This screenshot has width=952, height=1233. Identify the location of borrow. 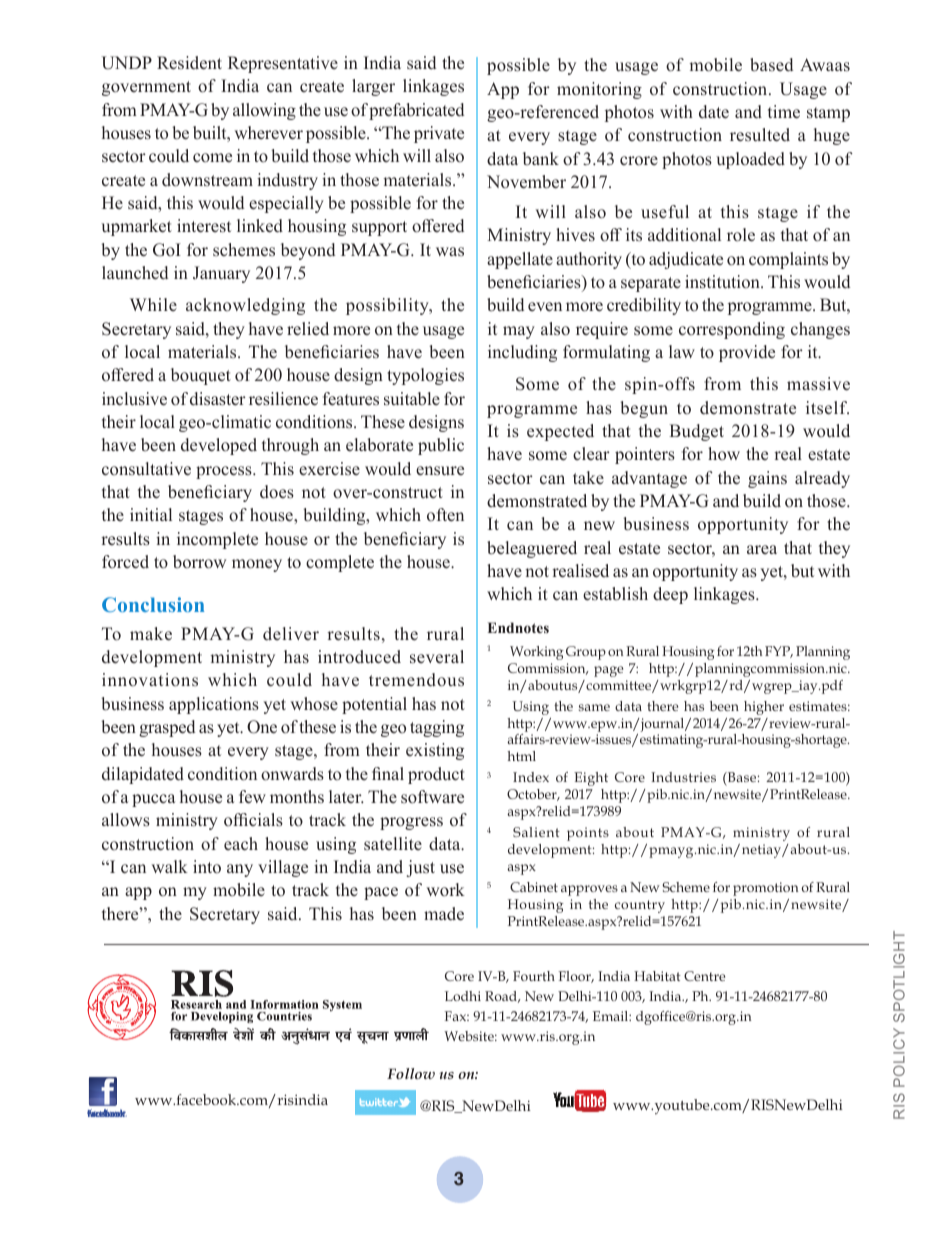
(199, 562).
